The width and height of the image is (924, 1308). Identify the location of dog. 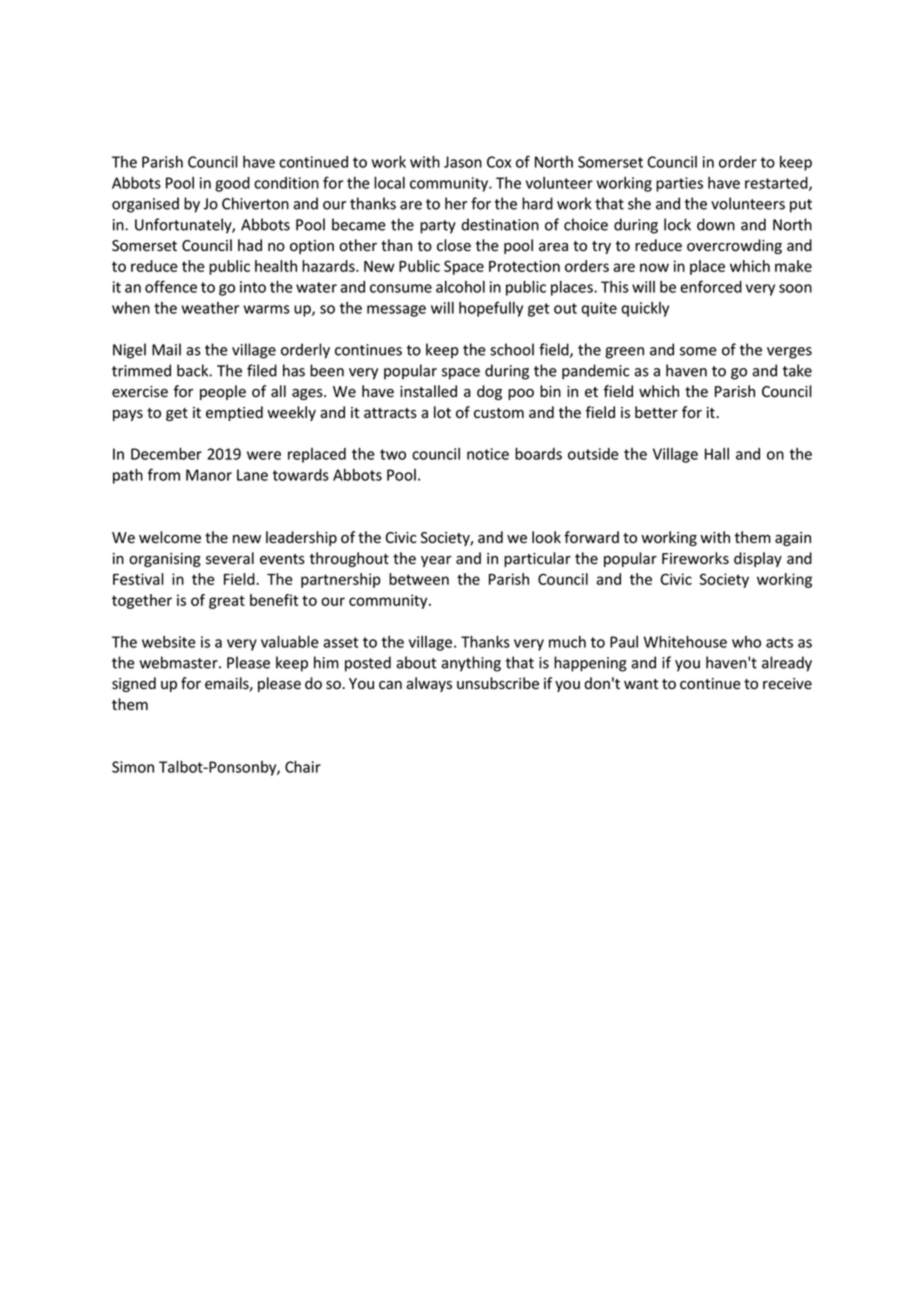
(489, 392).
